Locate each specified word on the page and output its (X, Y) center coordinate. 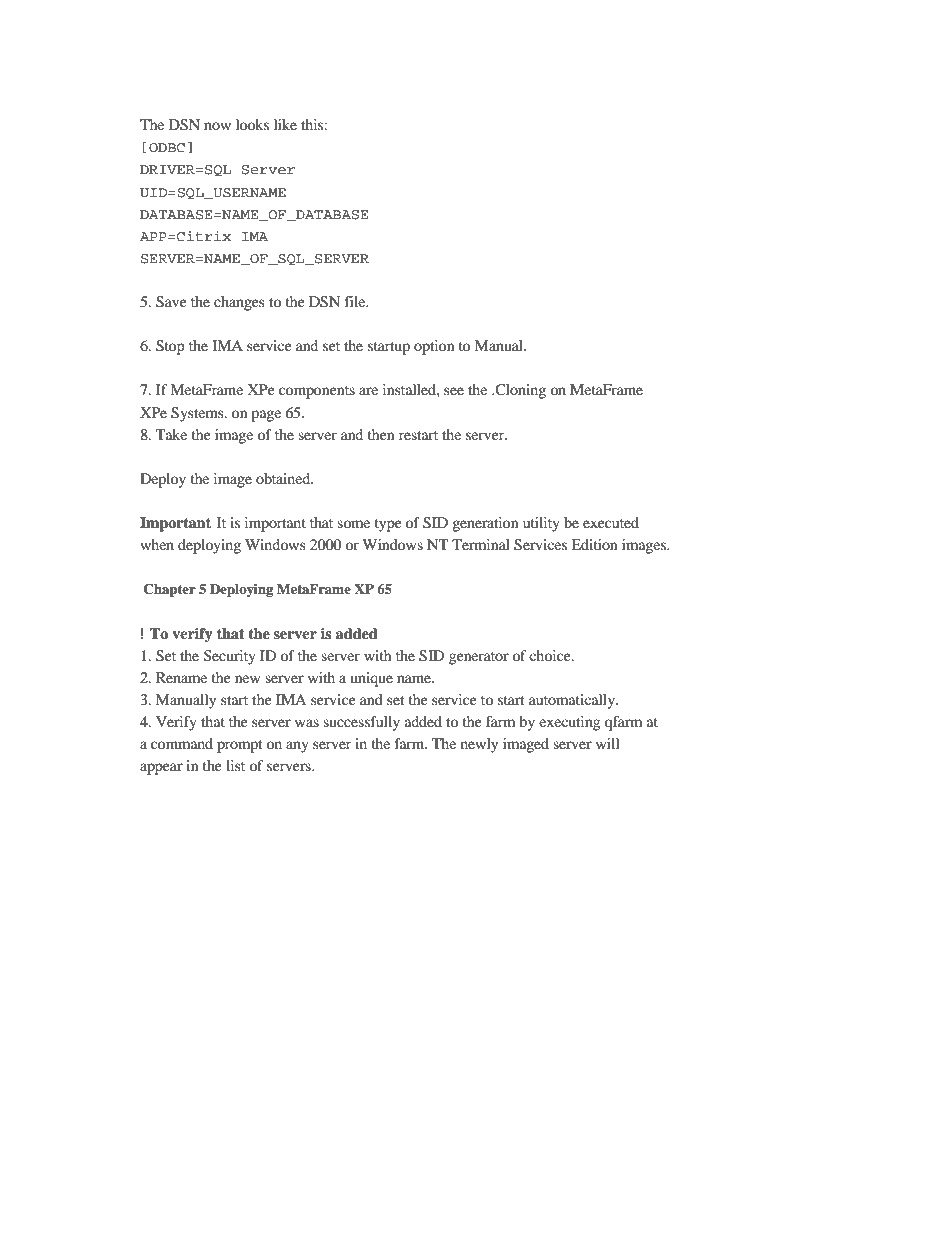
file (356, 301)
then (380, 434)
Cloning (519, 391)
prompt (239, 746)
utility (541, 524)
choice (551, 655)
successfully (361, 723)
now (217, 126)
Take (171, 434)
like (285, 124)
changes (239, 303)
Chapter (170, 590)
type (387, 525)
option (434, 347)
